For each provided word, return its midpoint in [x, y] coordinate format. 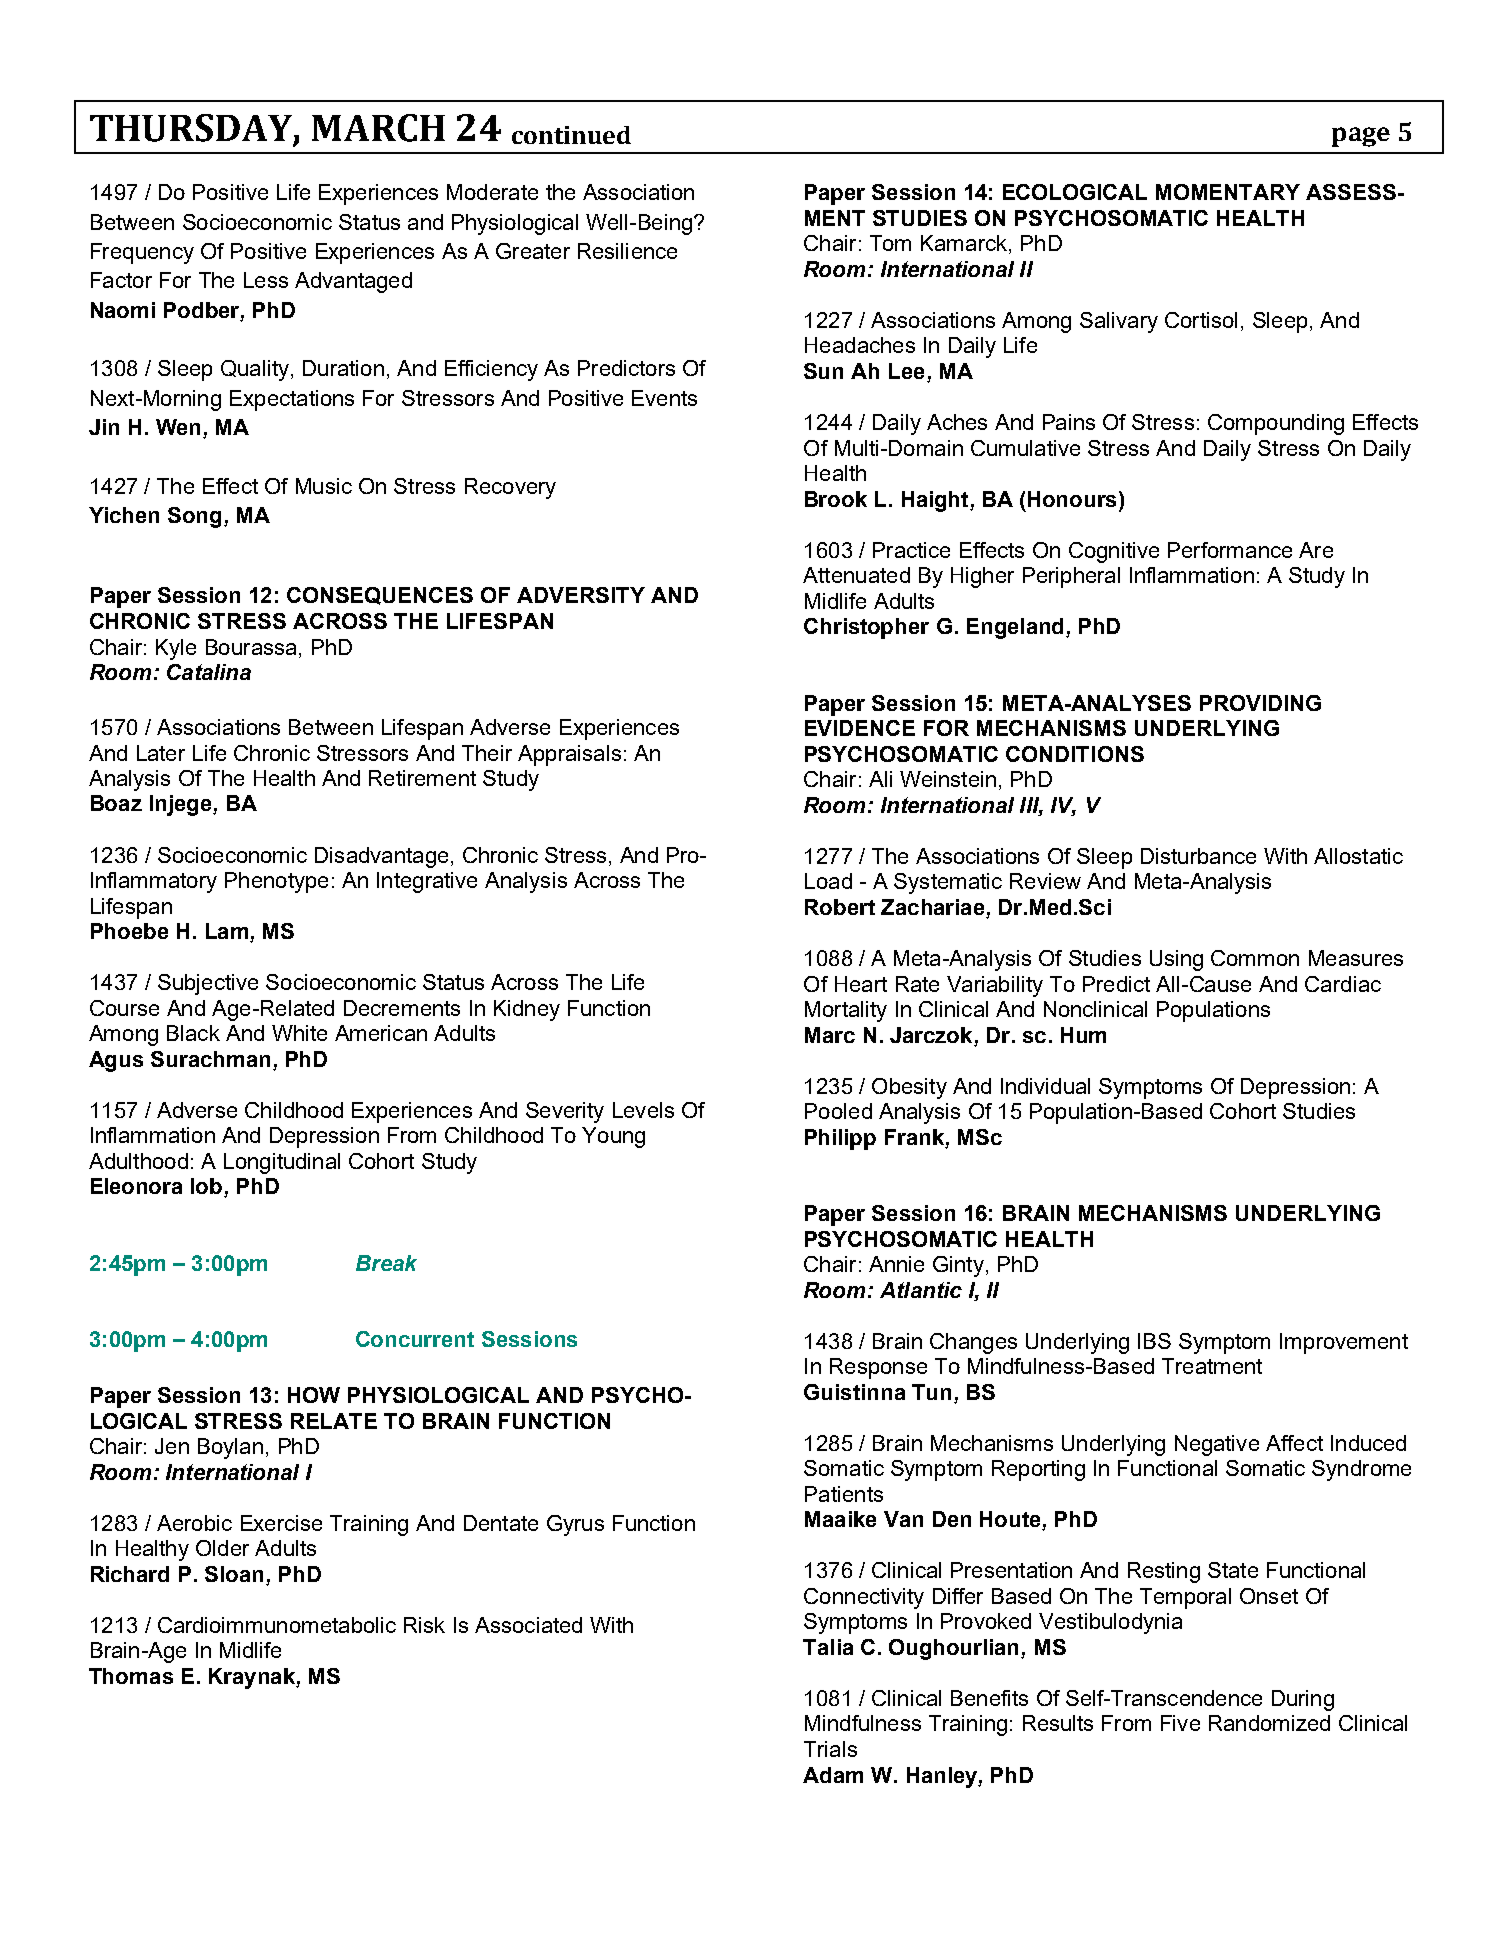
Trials [830, 1749]
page [1361, 137]
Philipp [840, 1139]
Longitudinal [282, 1163]
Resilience [627, 251]
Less [266, 280]
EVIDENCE [860, 728]
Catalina [209, 672]
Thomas [131, 1676]
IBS [1154, 1341]
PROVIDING [1260, 703]
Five [1180, 1723]
